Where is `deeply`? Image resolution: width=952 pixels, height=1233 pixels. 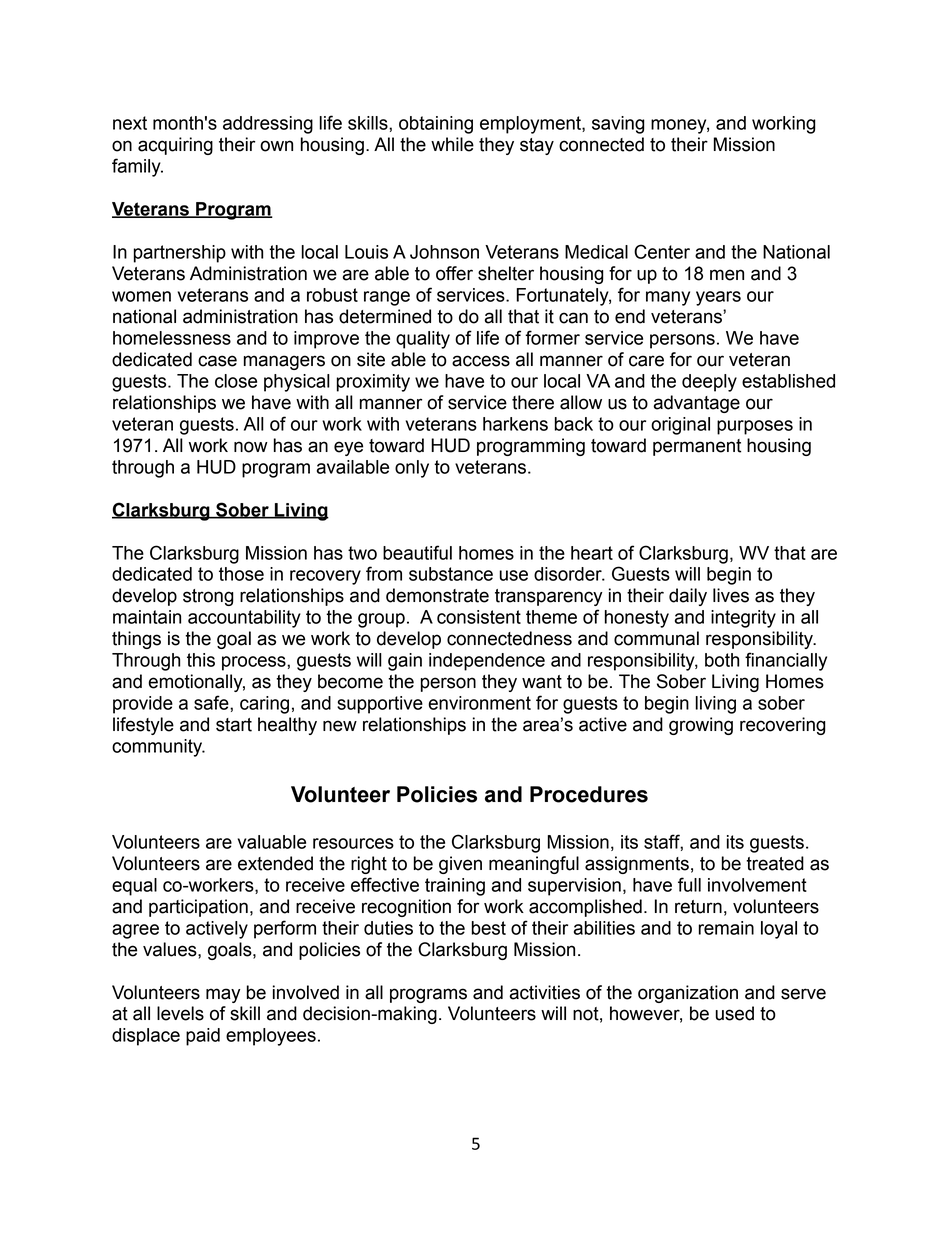 deeply is located at coordinates (709, 383).
